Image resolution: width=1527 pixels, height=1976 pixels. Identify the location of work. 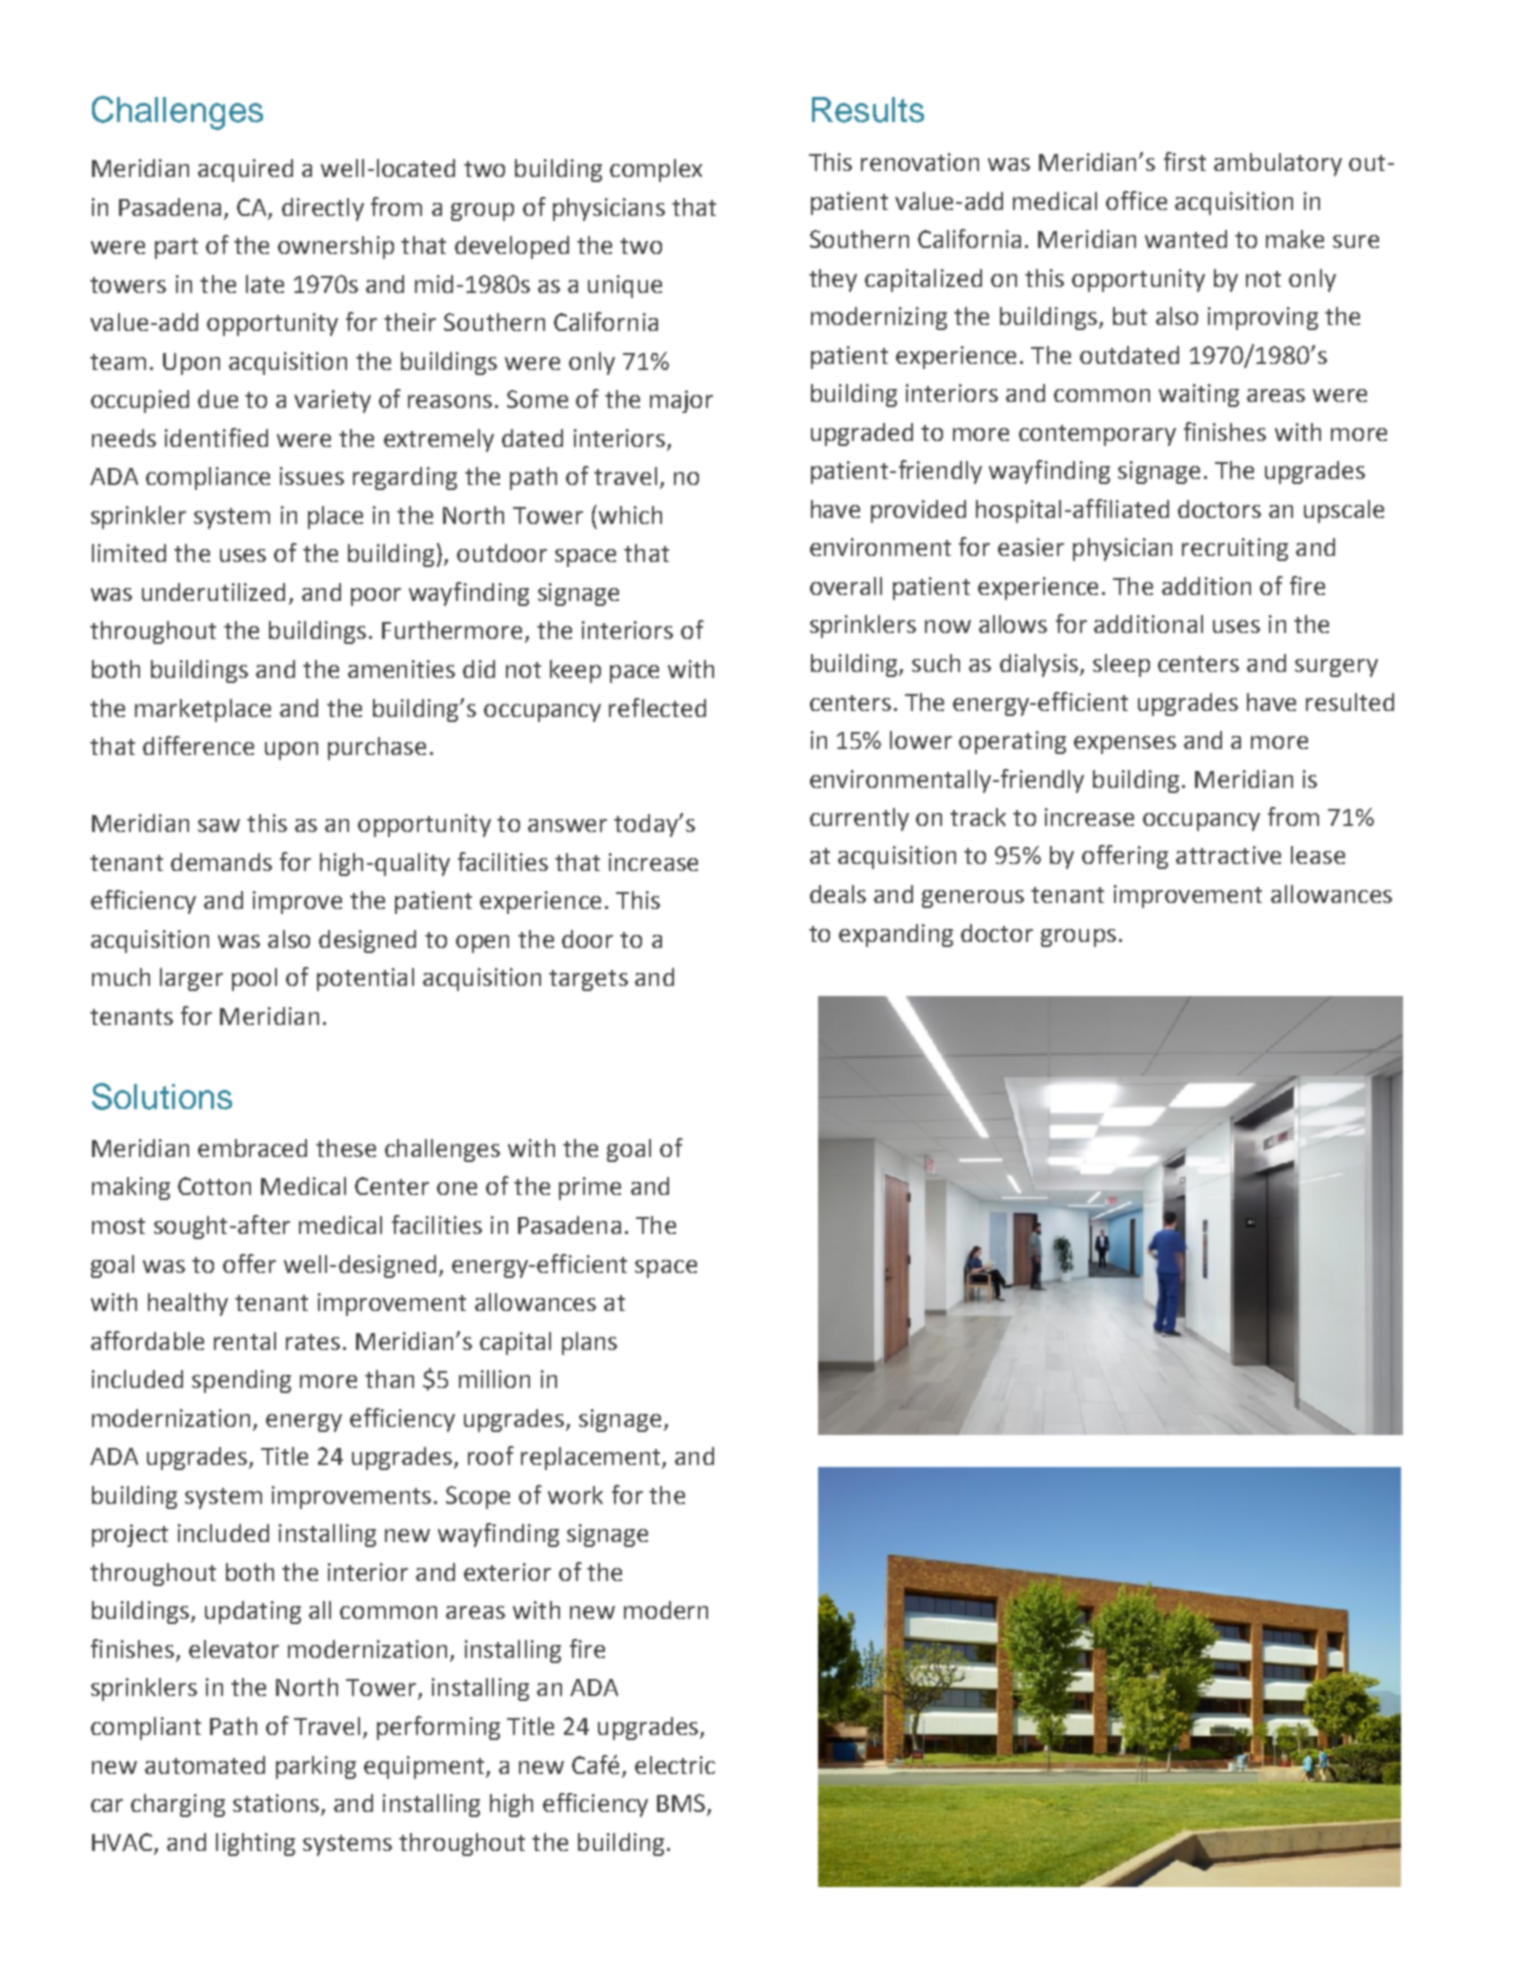
(575, 1495).
